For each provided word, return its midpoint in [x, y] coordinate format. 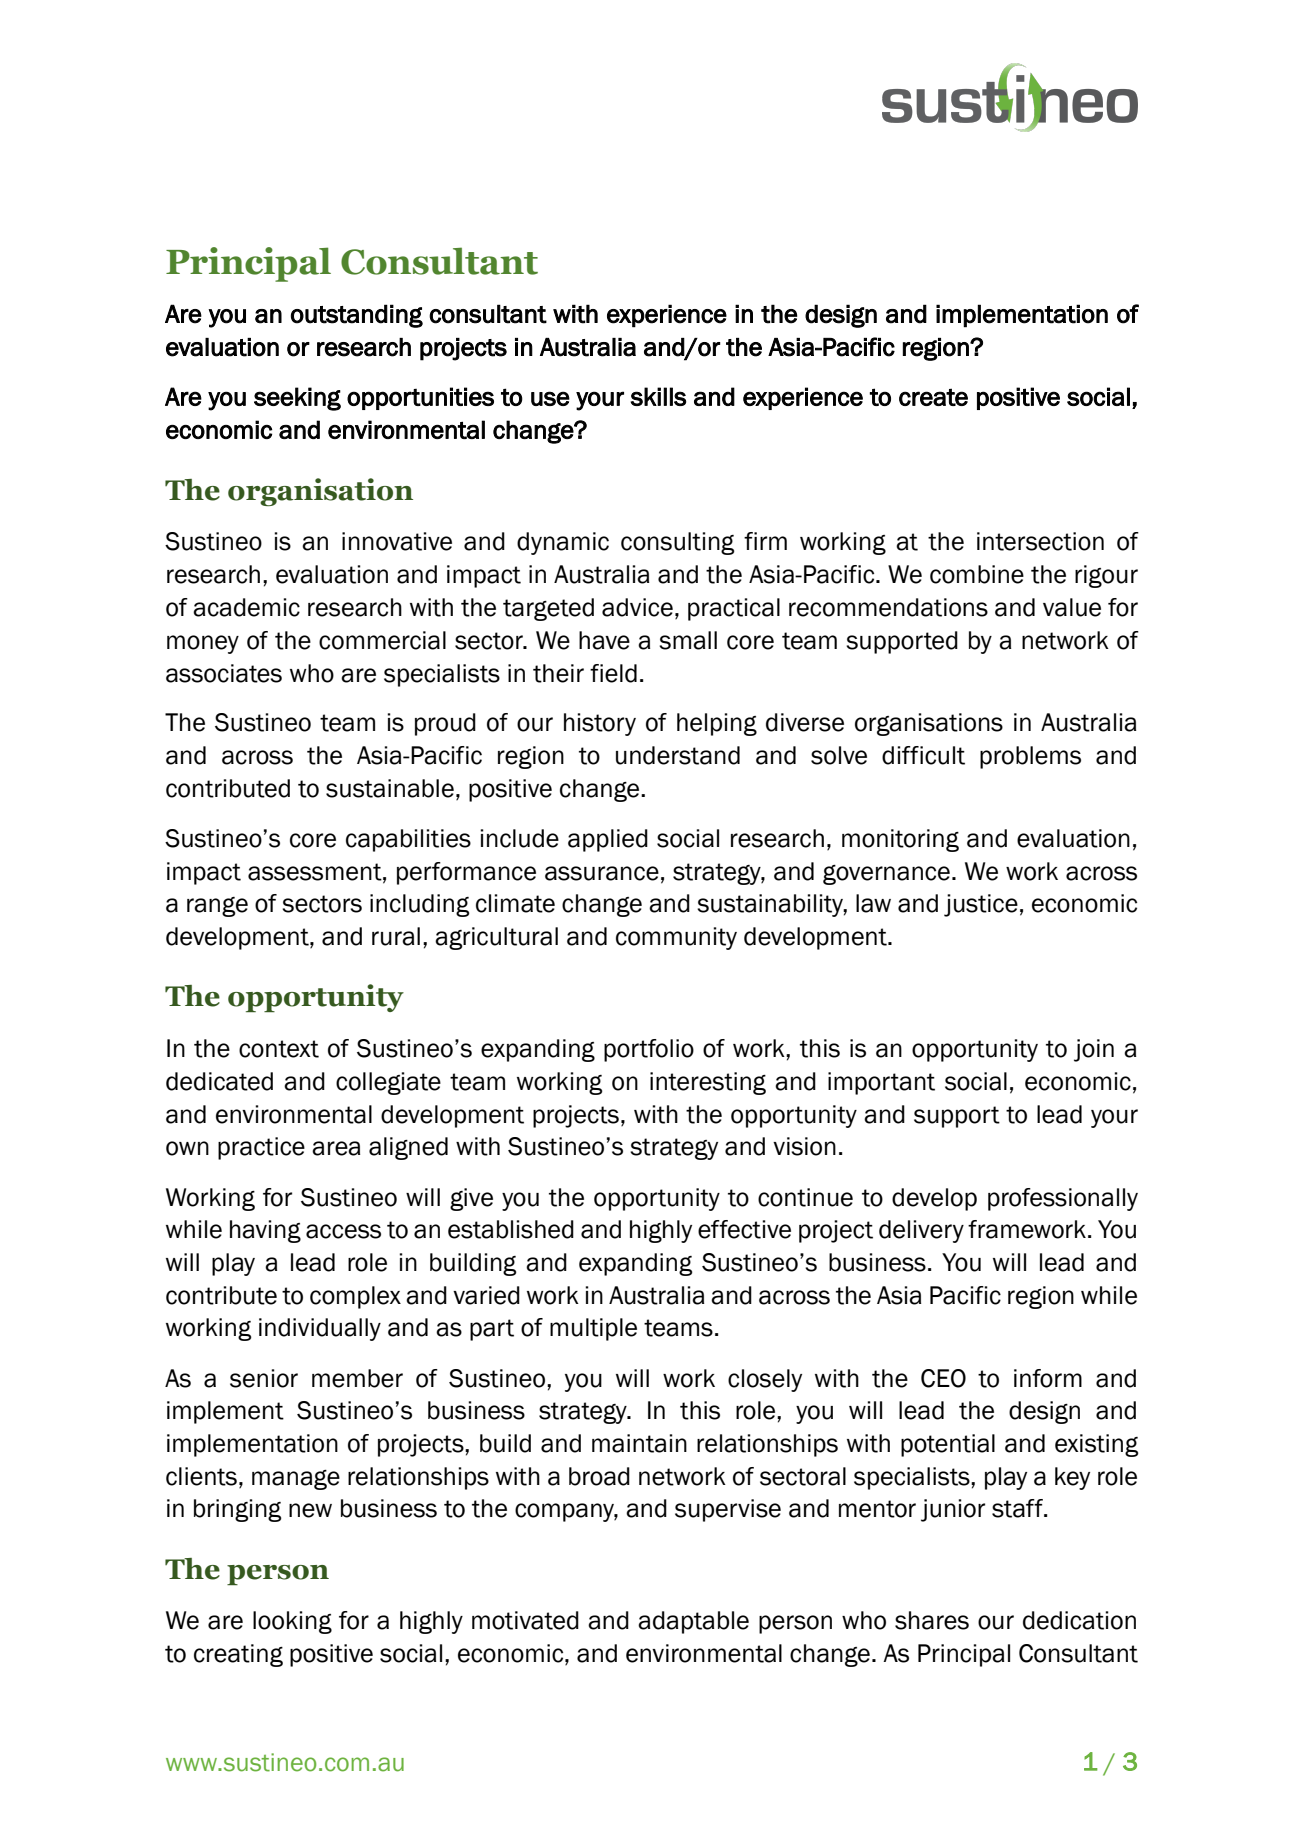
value [1072, 607]
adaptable [693, 1622]
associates [224, 673]
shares [932, 1620]
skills [658, 396]
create [933, 397]
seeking [297, 399]
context [279, 1049]
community [676, 938]
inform [1048, 1378]
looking [292, 1622]
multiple [593, 1329]
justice [981, 905]
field [613, 673]
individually [320, 1329]
